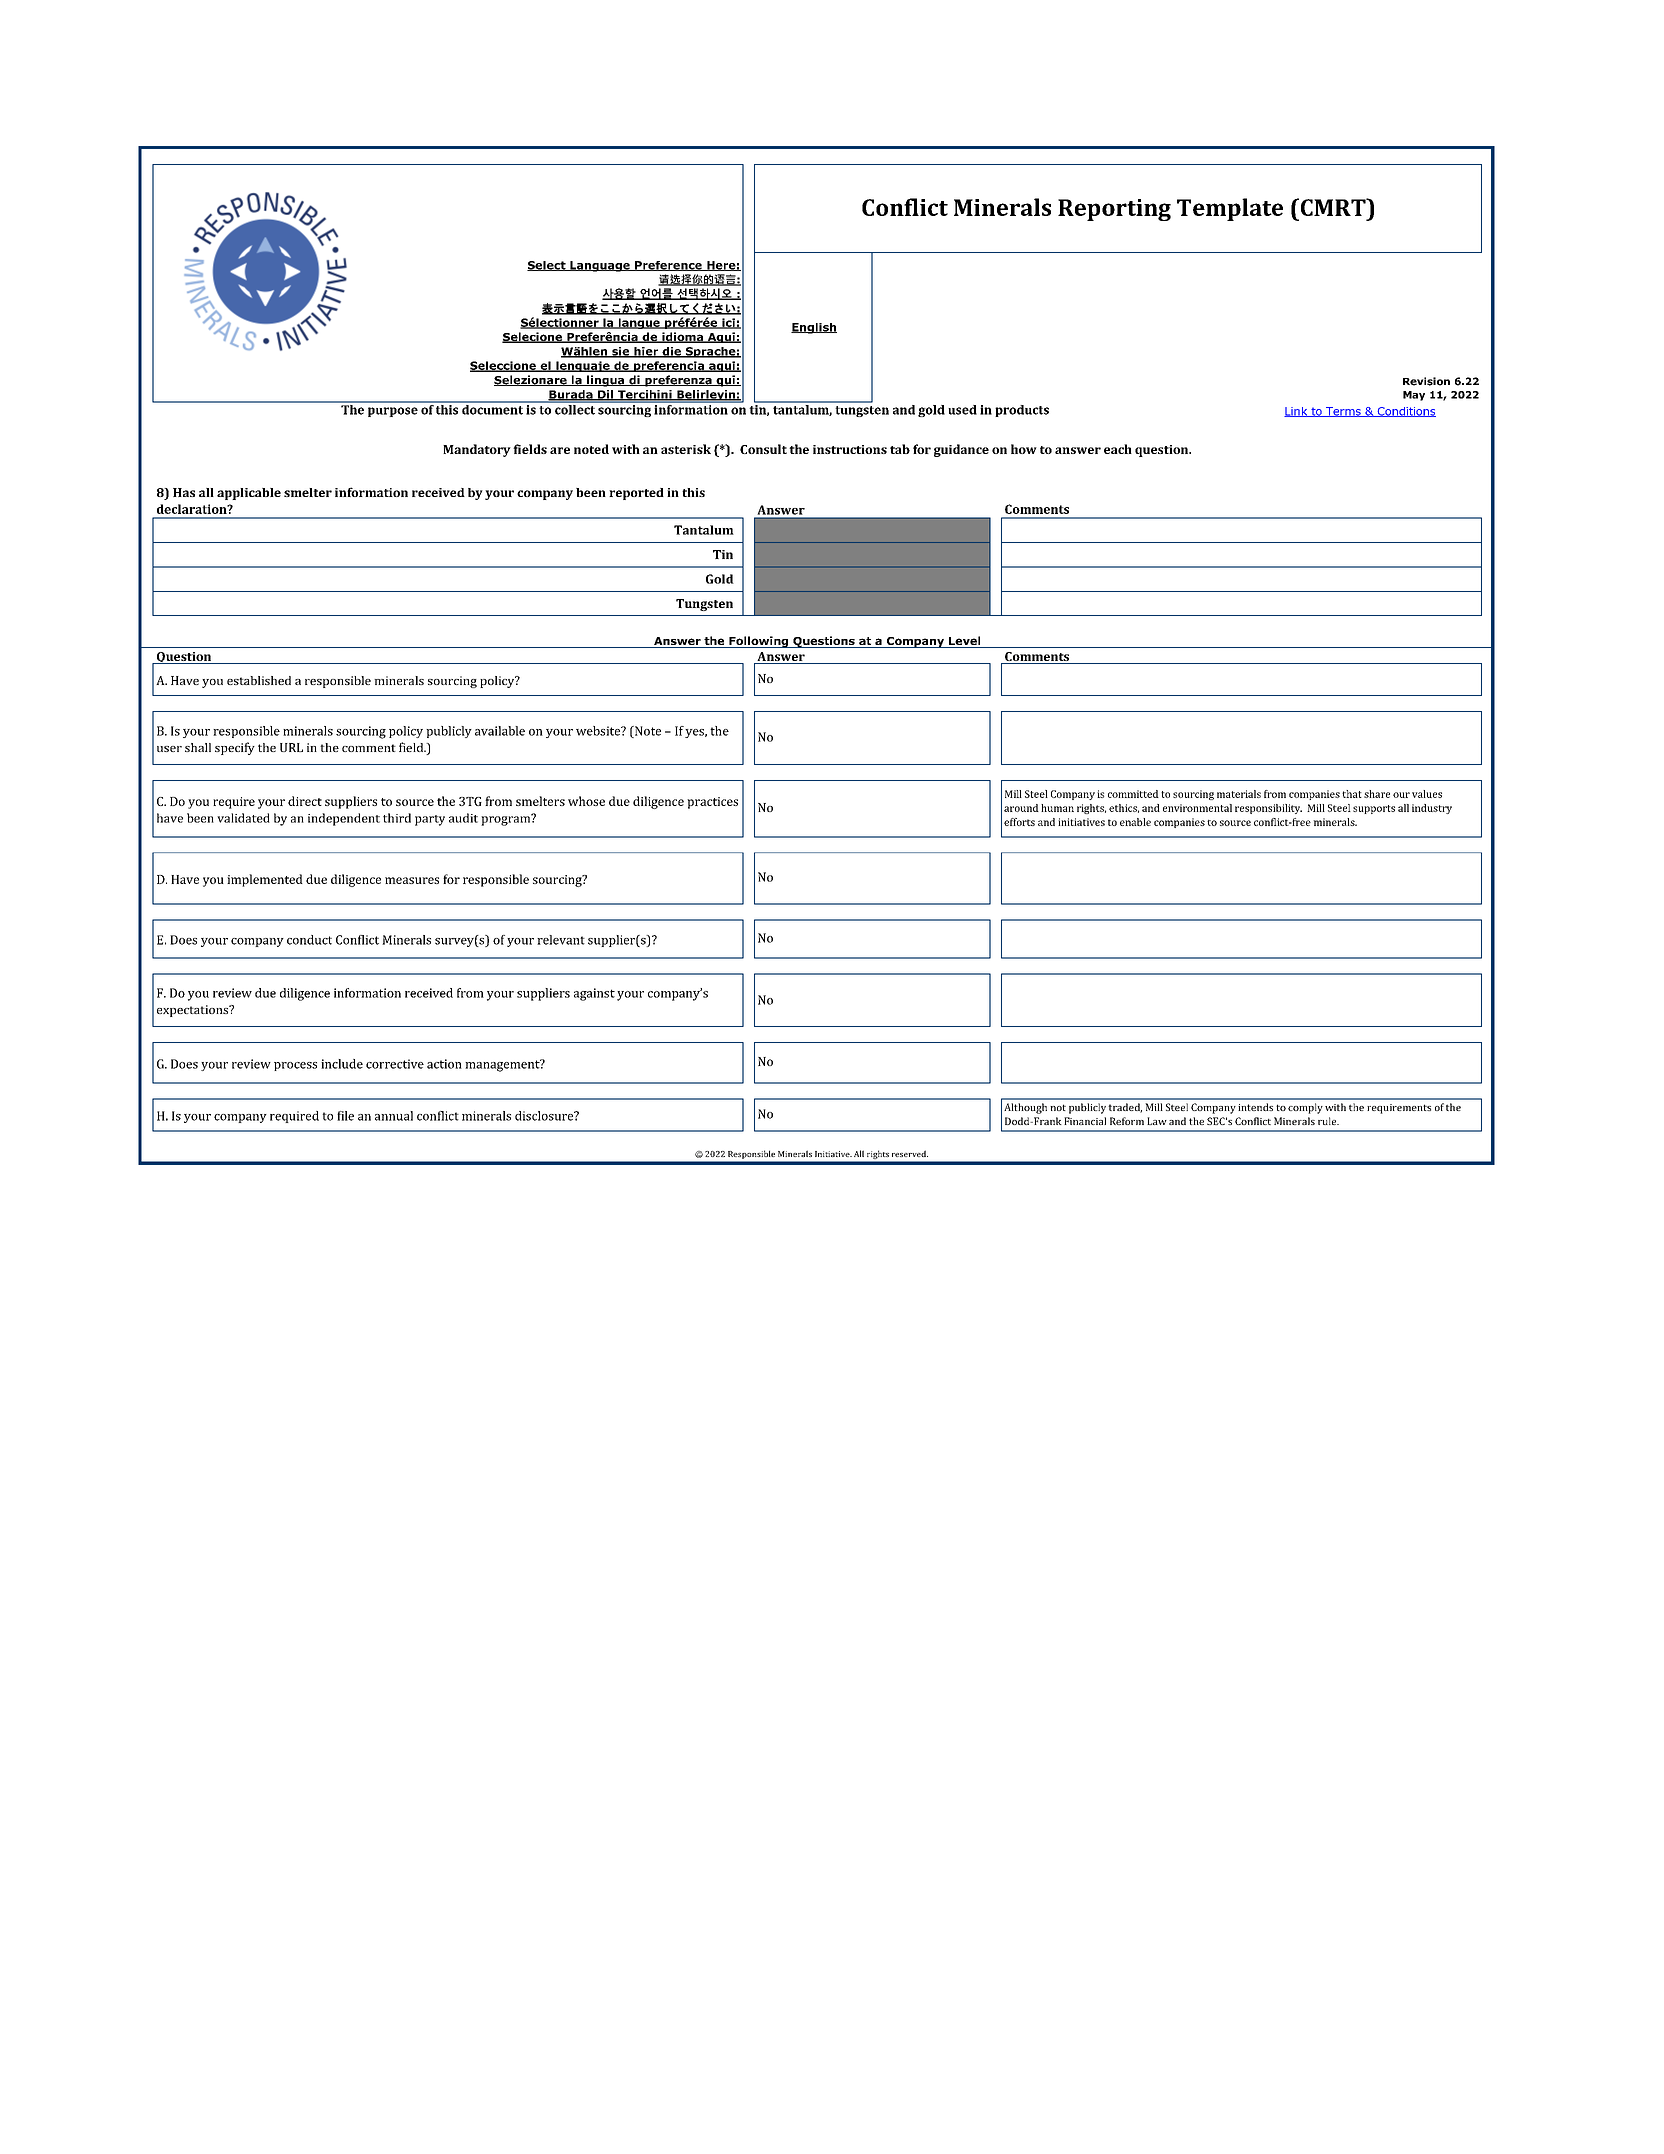 This page has height=2154, width=1664. I want to click on Language, so click(600, 266).
